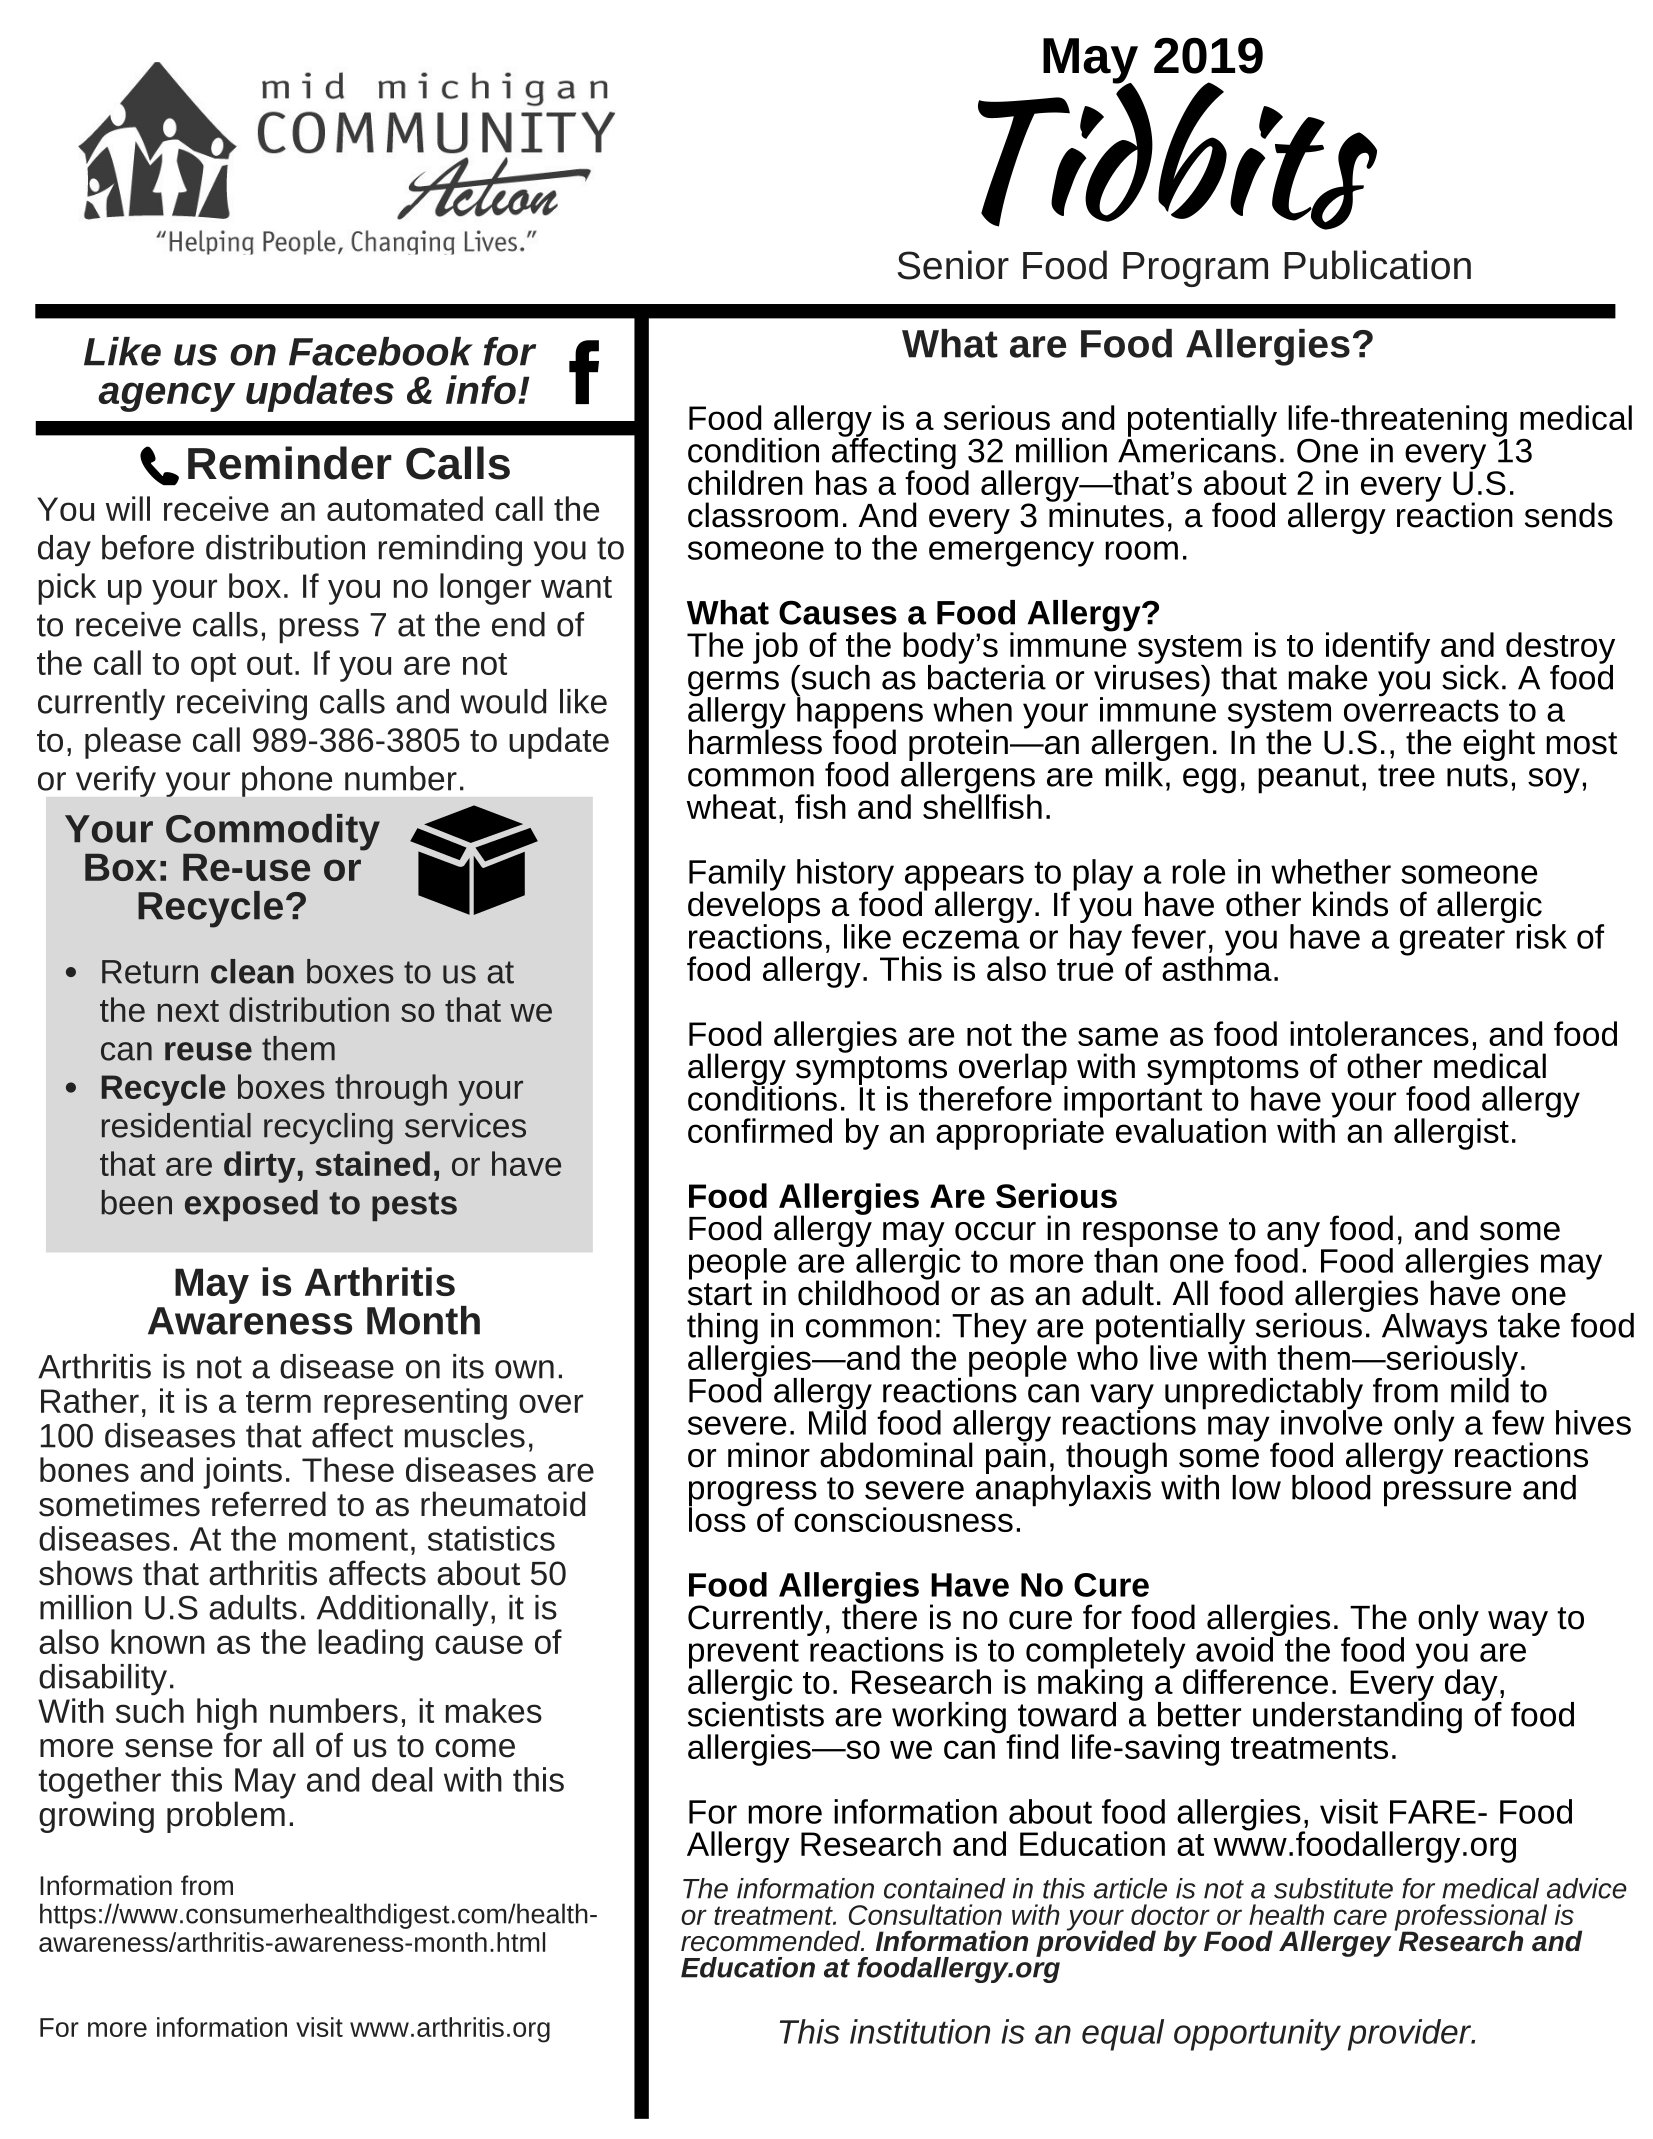  I want to click on referred, so click(269, 1504).
